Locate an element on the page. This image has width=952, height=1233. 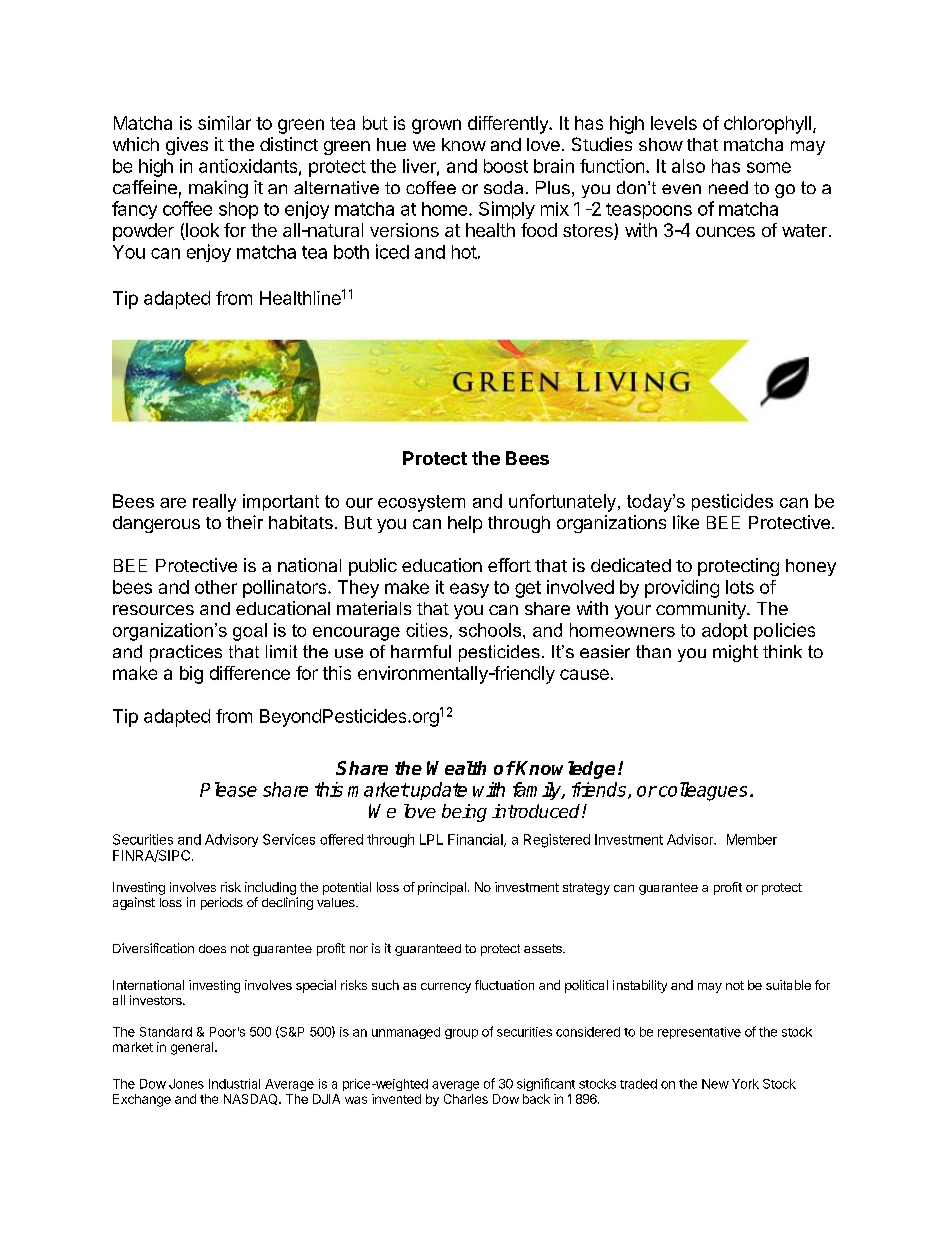
community is located at coordinates (702, 610).
